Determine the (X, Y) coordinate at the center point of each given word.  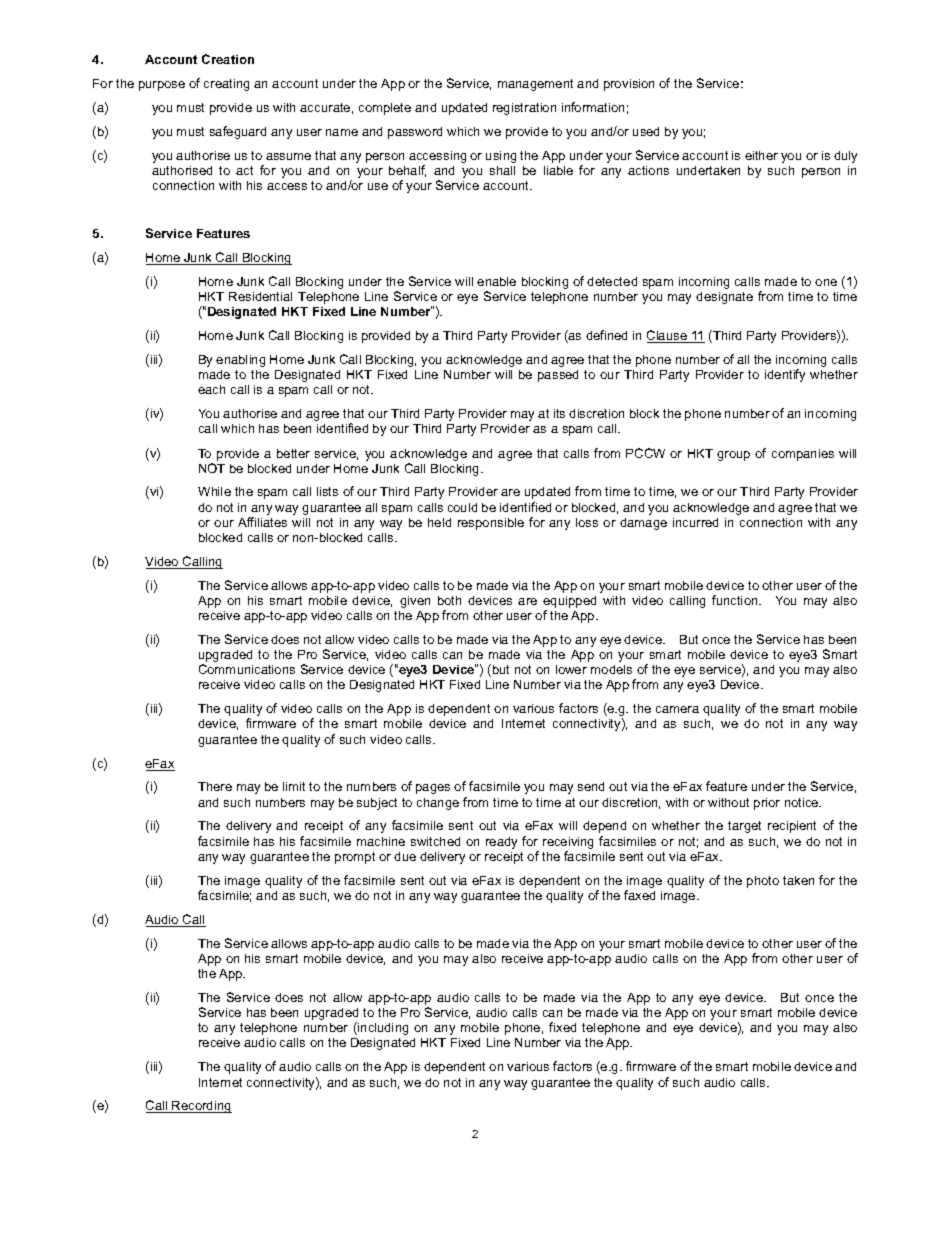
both (449, 600)
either (761, 155)
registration (524, 109)
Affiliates (262, 522)
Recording (201, 1107)
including (382, 1028)
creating (226, 85)
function (736, 600)
